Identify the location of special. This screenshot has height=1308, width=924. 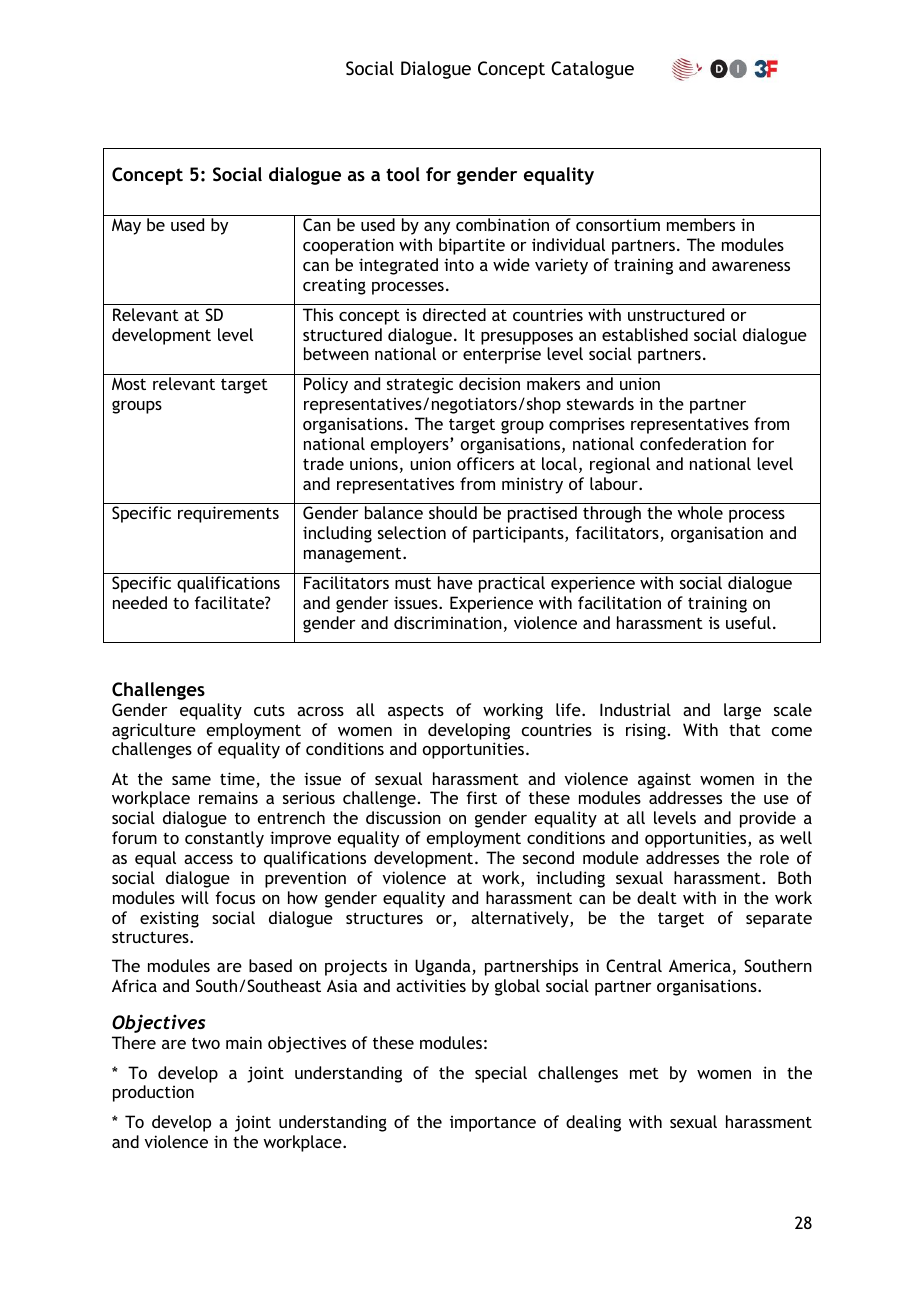
(501, 1074).
